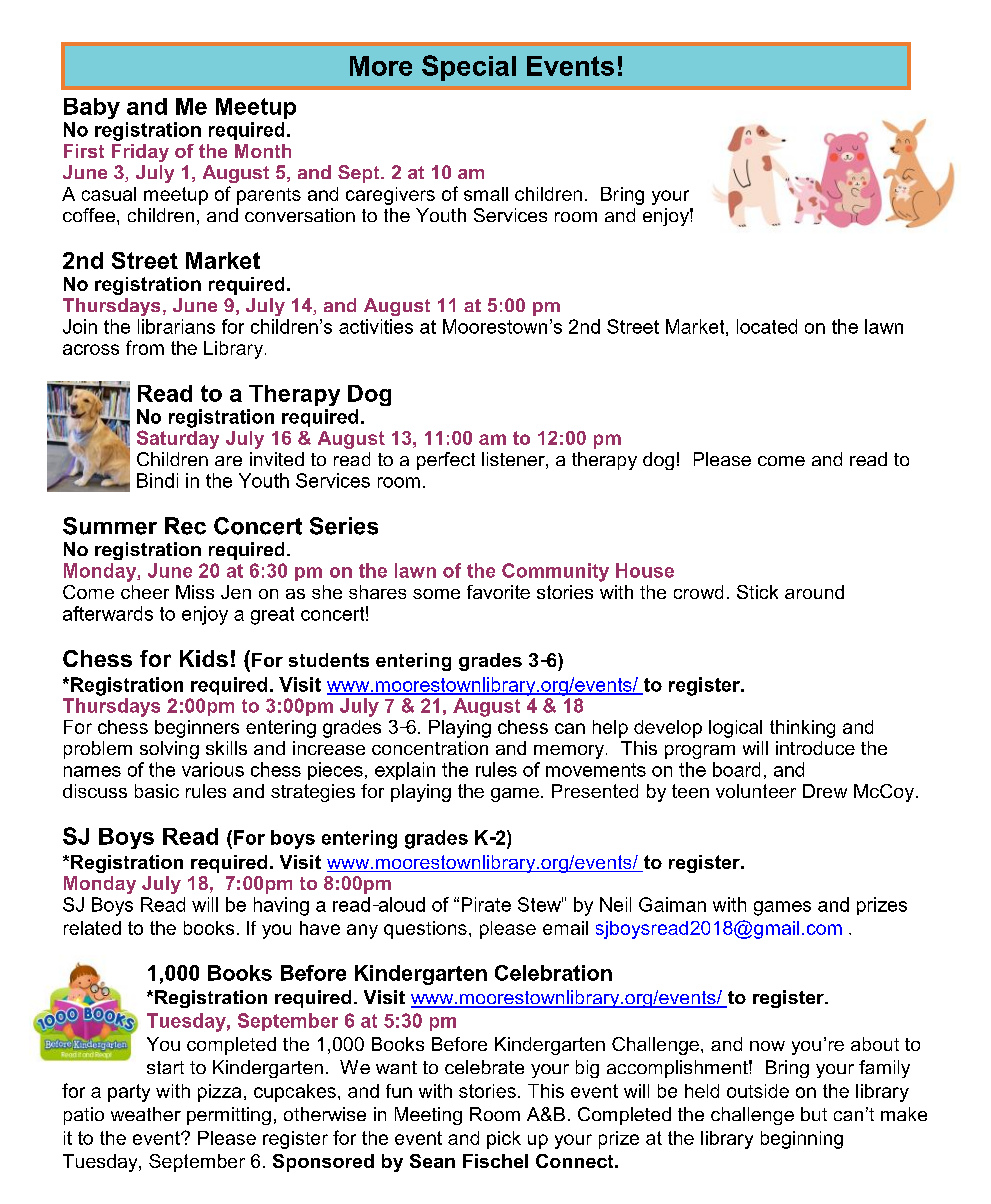 The height and width of the image is (1204, 991). What do you see at coordinates (486, 904) in the image?
I see `Pirate` at bounding box center [486, 904].
